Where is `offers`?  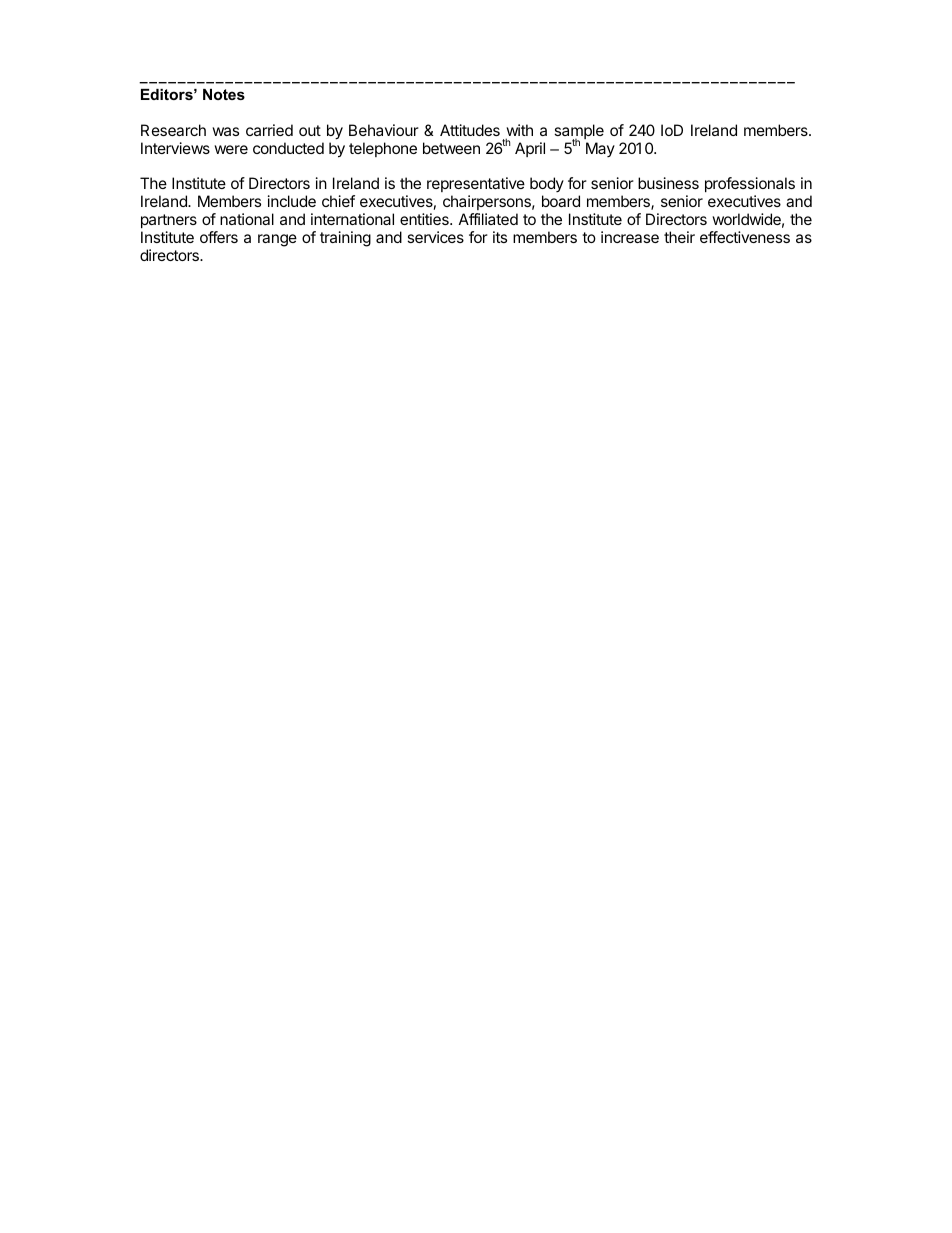
offers is located at coordinates (219, 237).
